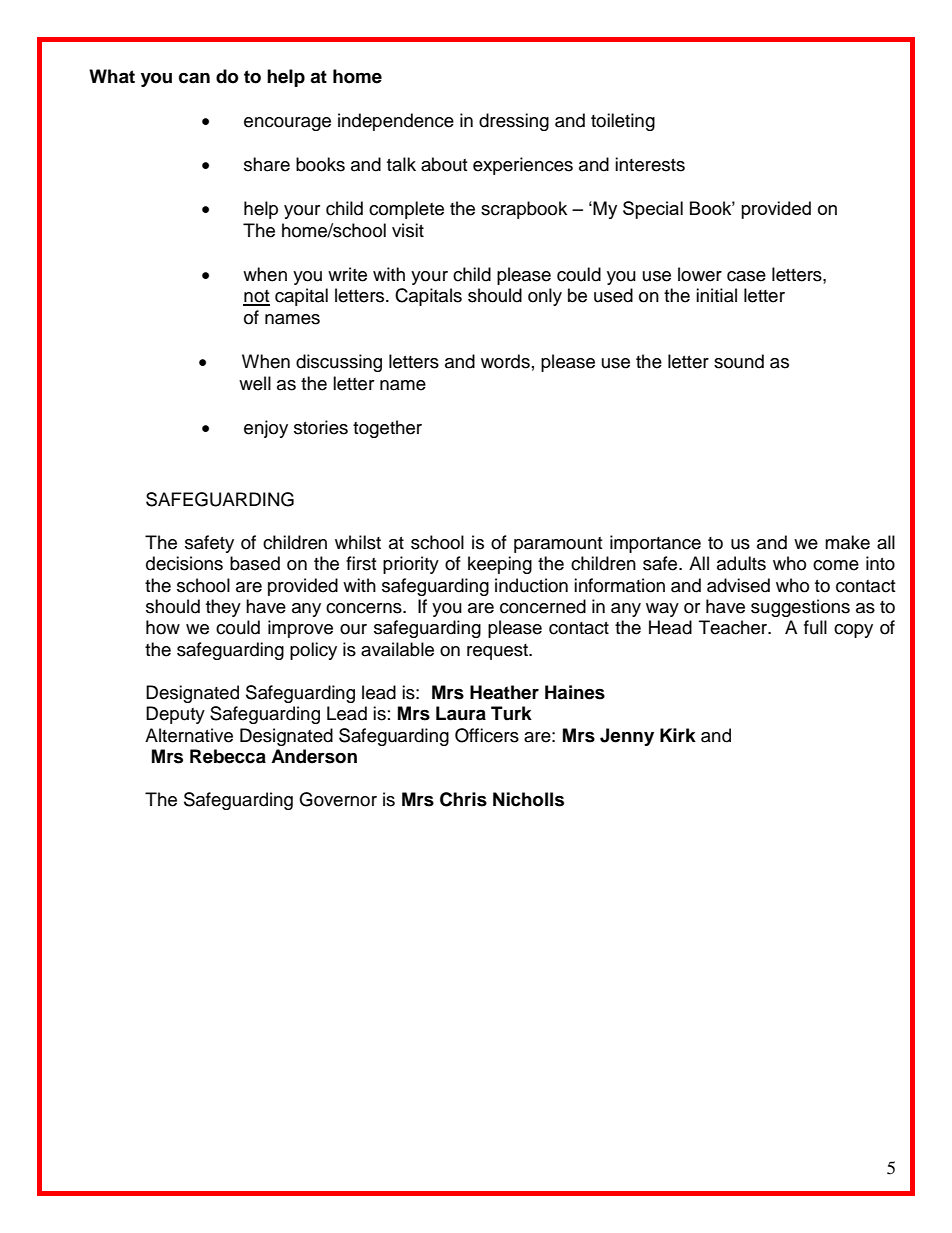 The height and width of the screenshot is (1233, 952). Describe the element at coordinates (266, 429) in the screenshot. I see `enjoy` at that location.
